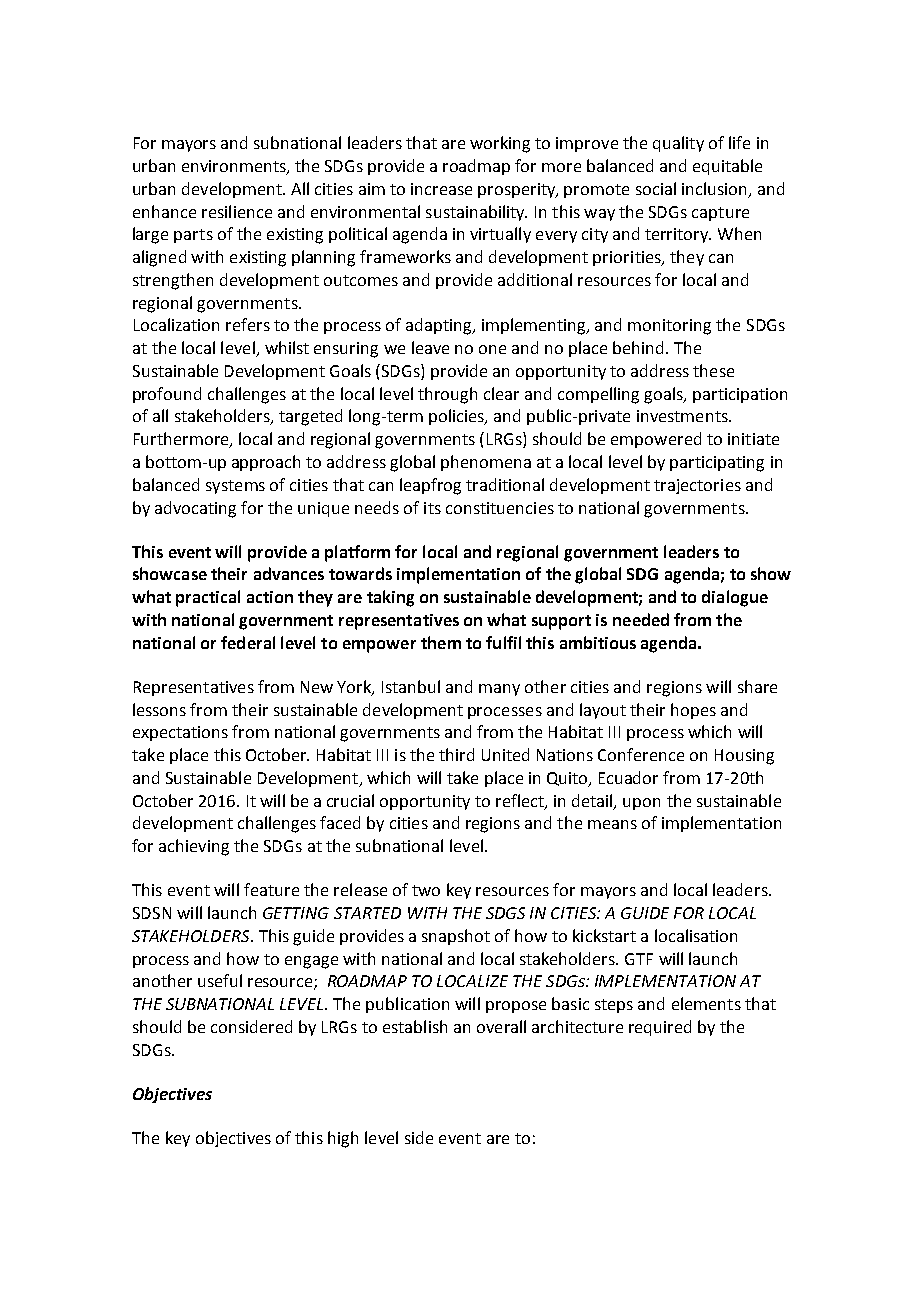  I want to click on increase, so click(441, 189).
